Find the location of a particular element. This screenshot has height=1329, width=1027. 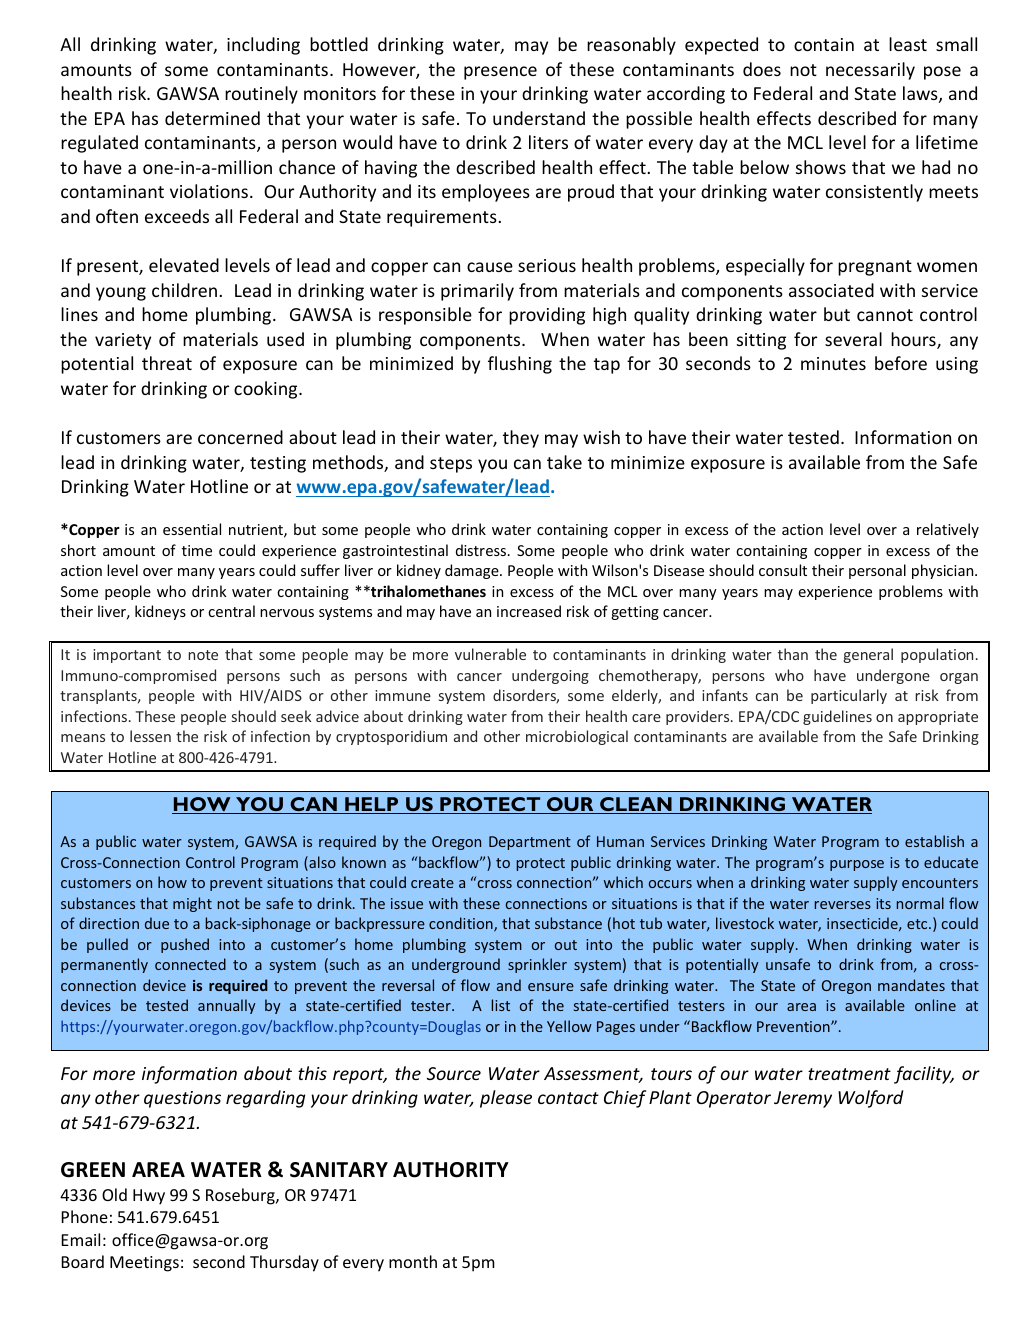

Hwy is located at coordinates (149, 1197).
